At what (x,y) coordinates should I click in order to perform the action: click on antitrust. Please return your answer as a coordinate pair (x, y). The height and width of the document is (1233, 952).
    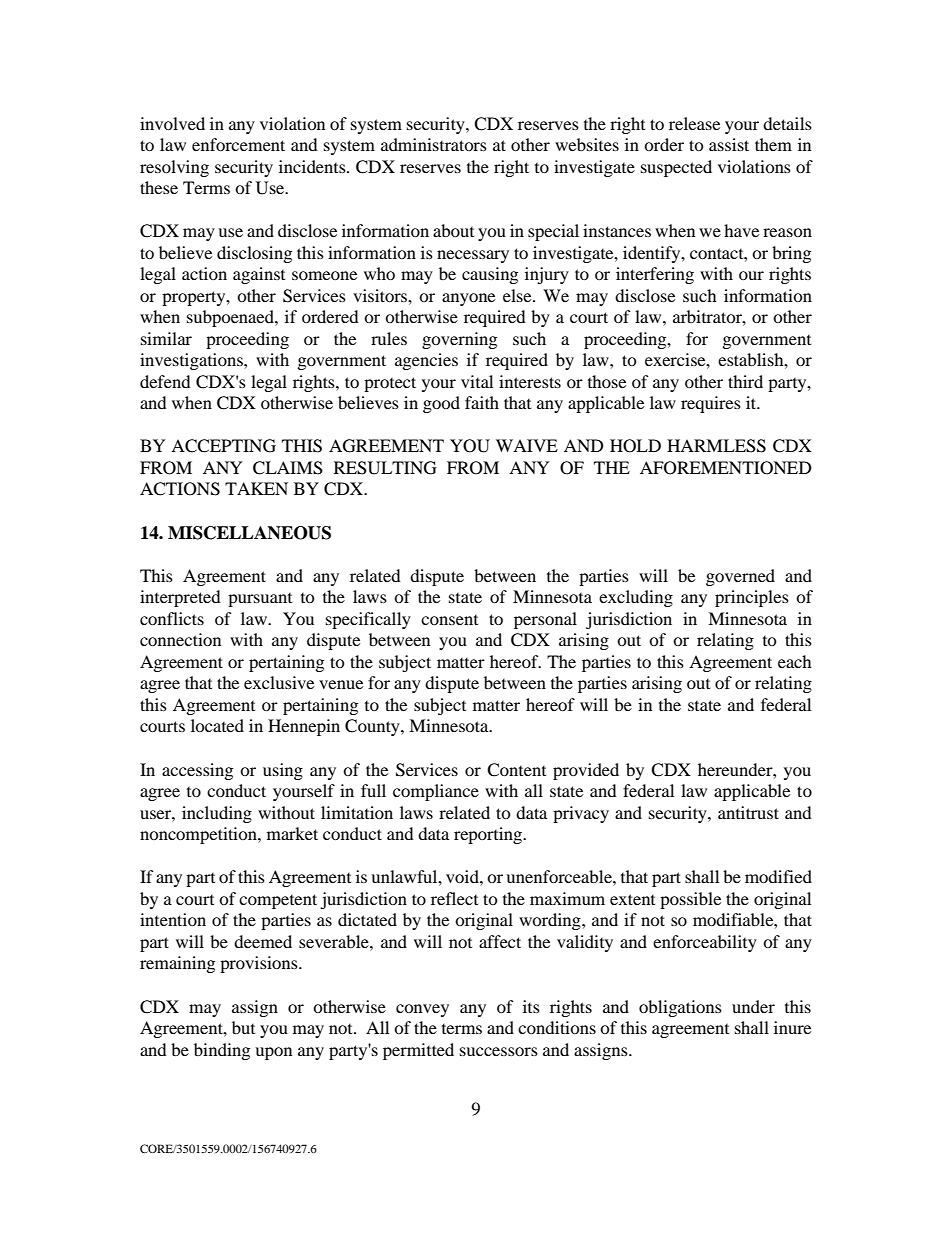
    Looking at the image, I should click on (748, 812).
